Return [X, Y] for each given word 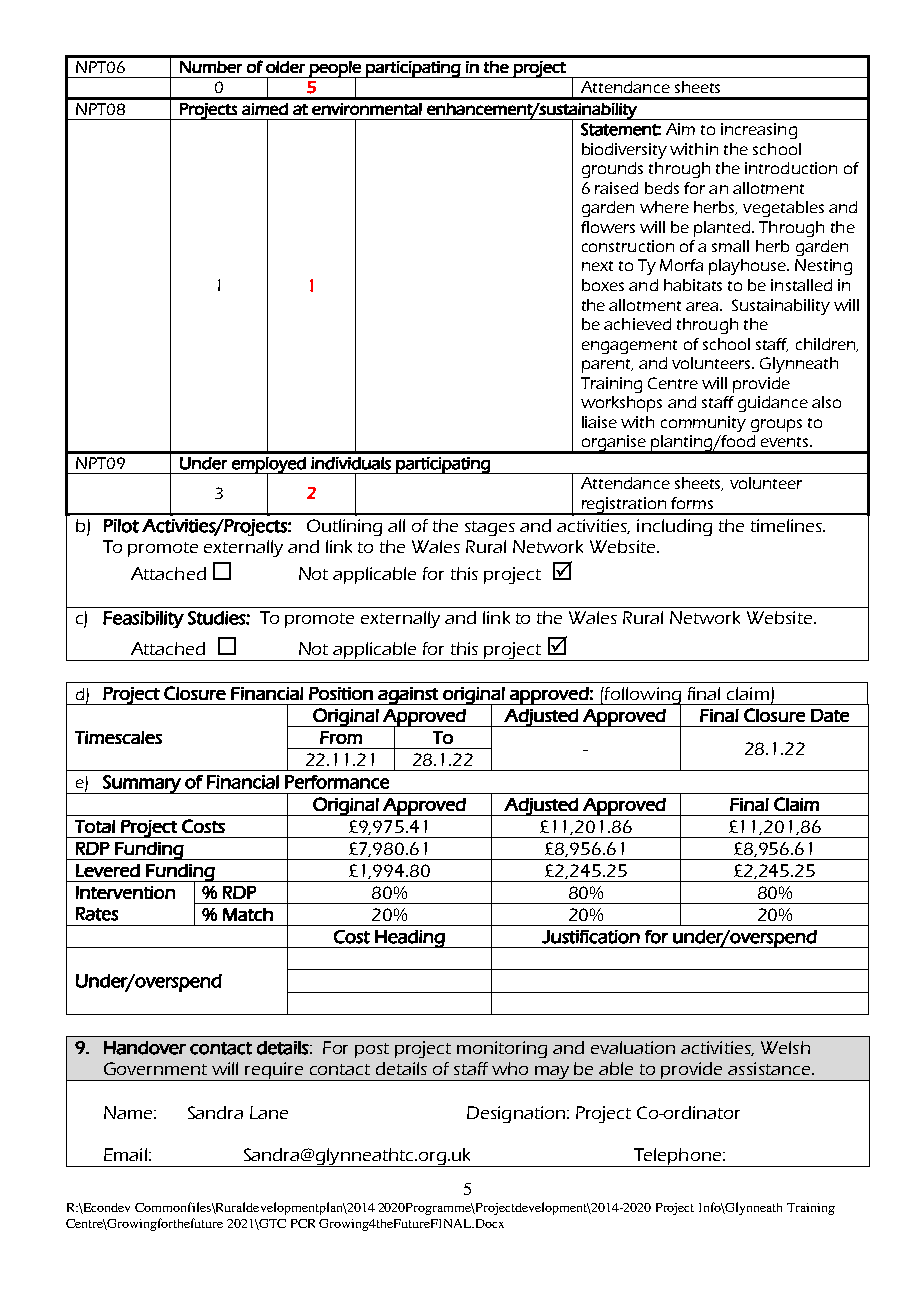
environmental [367, 109]
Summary [142, 784]
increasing [759, 131]
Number [211, 67]
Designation [516, 1114]
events [786, 442]
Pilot [121, 526]
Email [125, 1154]
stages [490, 528]
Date [830, 715]
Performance [337, 782]
